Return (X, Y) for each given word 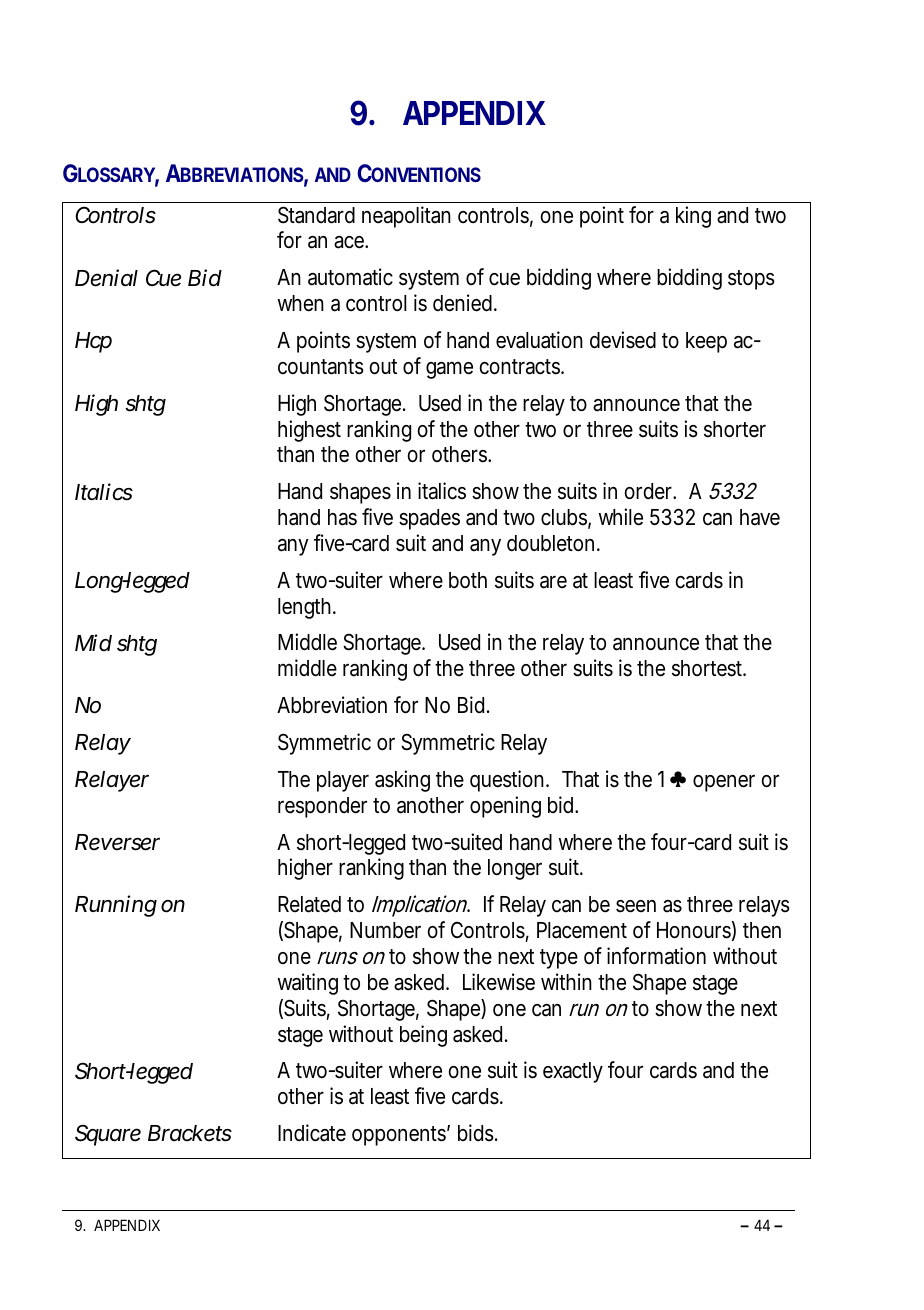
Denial (106, 278)
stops (751, 280)
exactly (573, 1072)
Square (108, 1135)
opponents (401, 1135)
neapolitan (406, 217)
